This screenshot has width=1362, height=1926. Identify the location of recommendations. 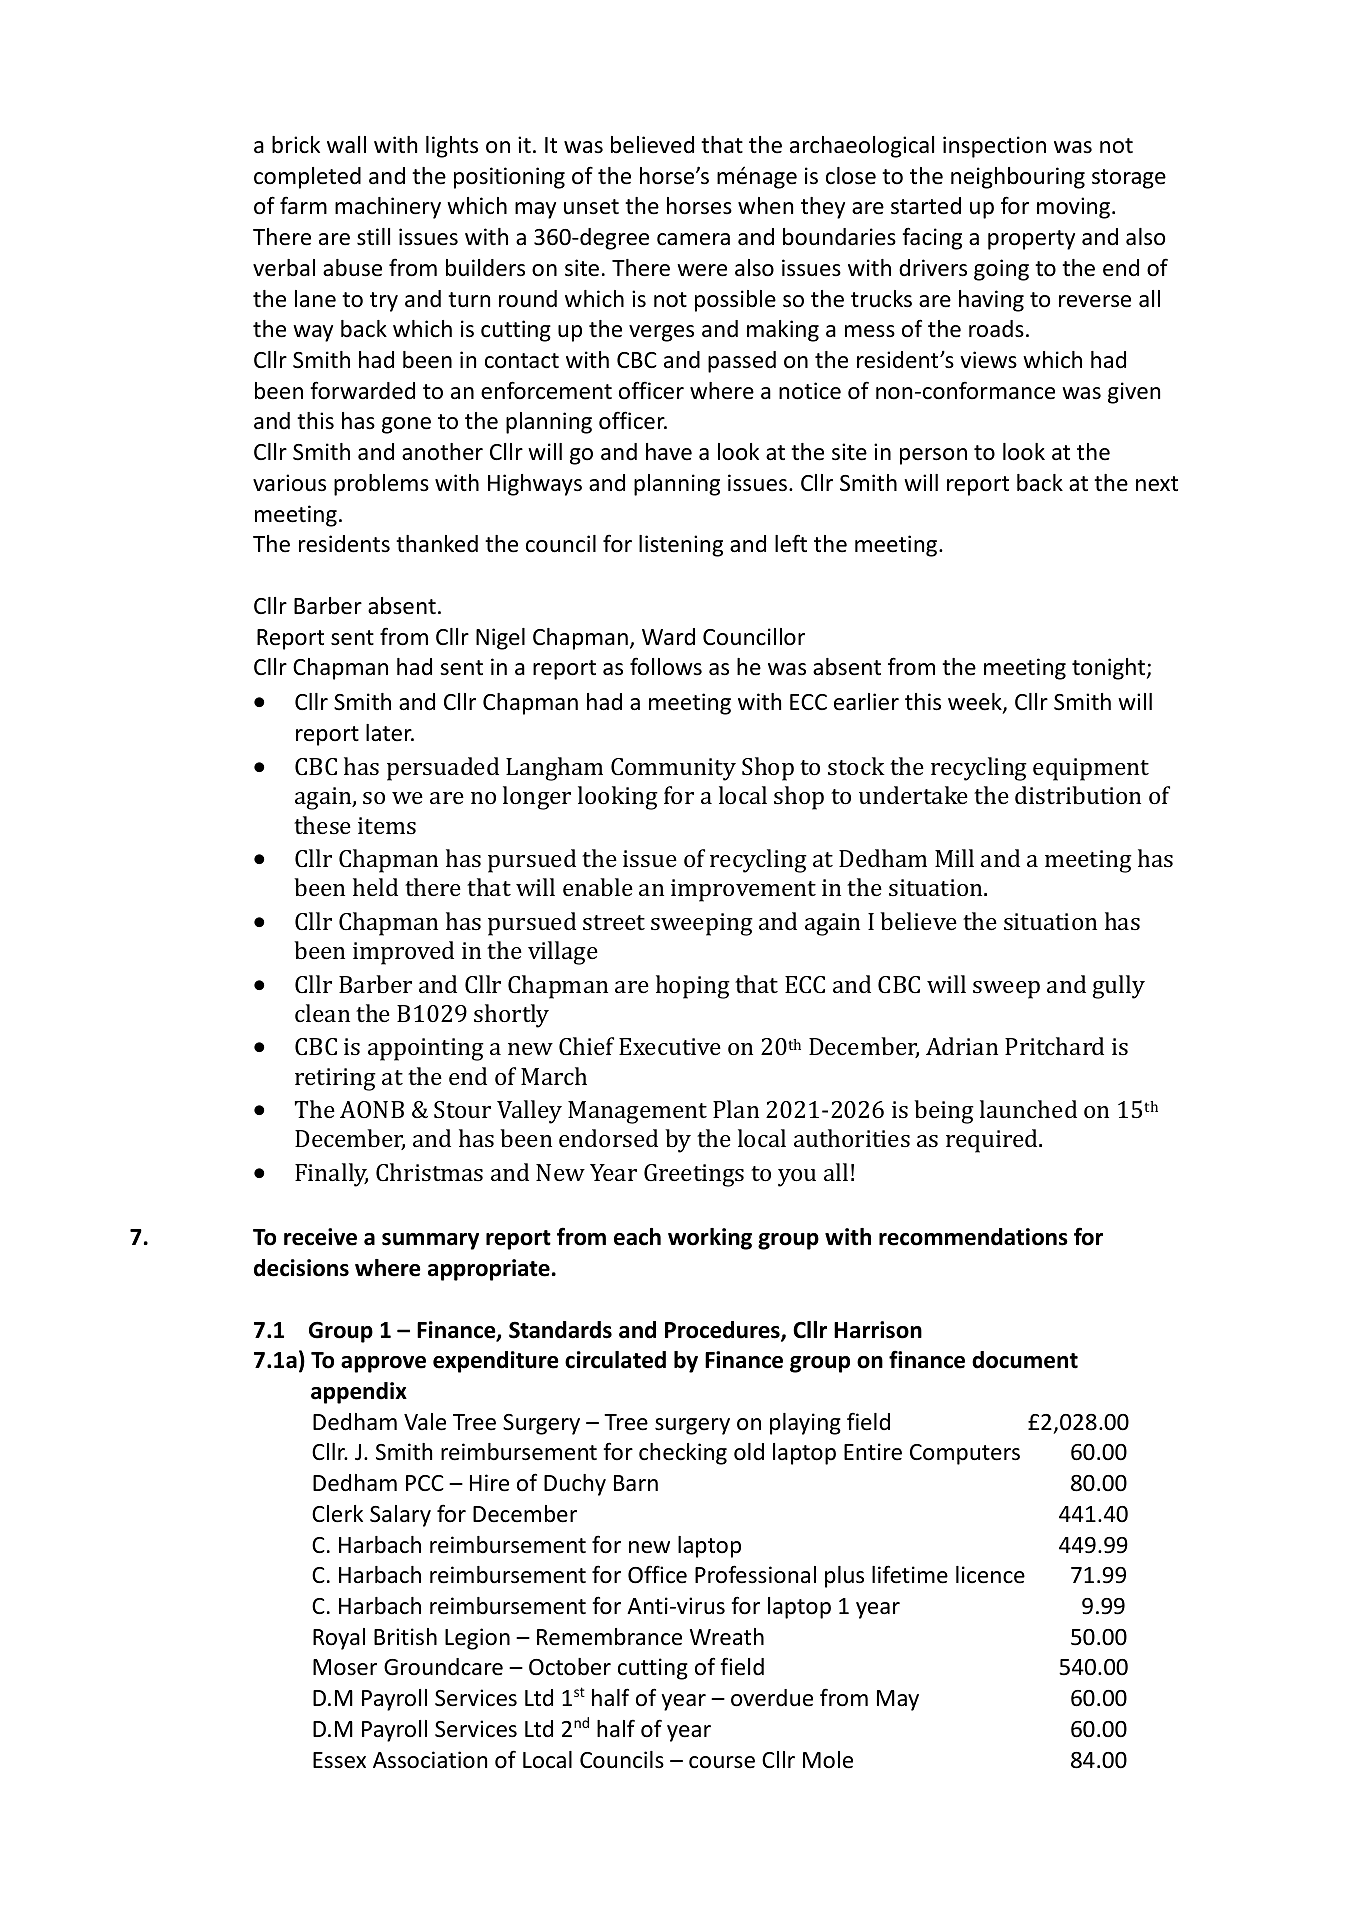
(973, 1237).
